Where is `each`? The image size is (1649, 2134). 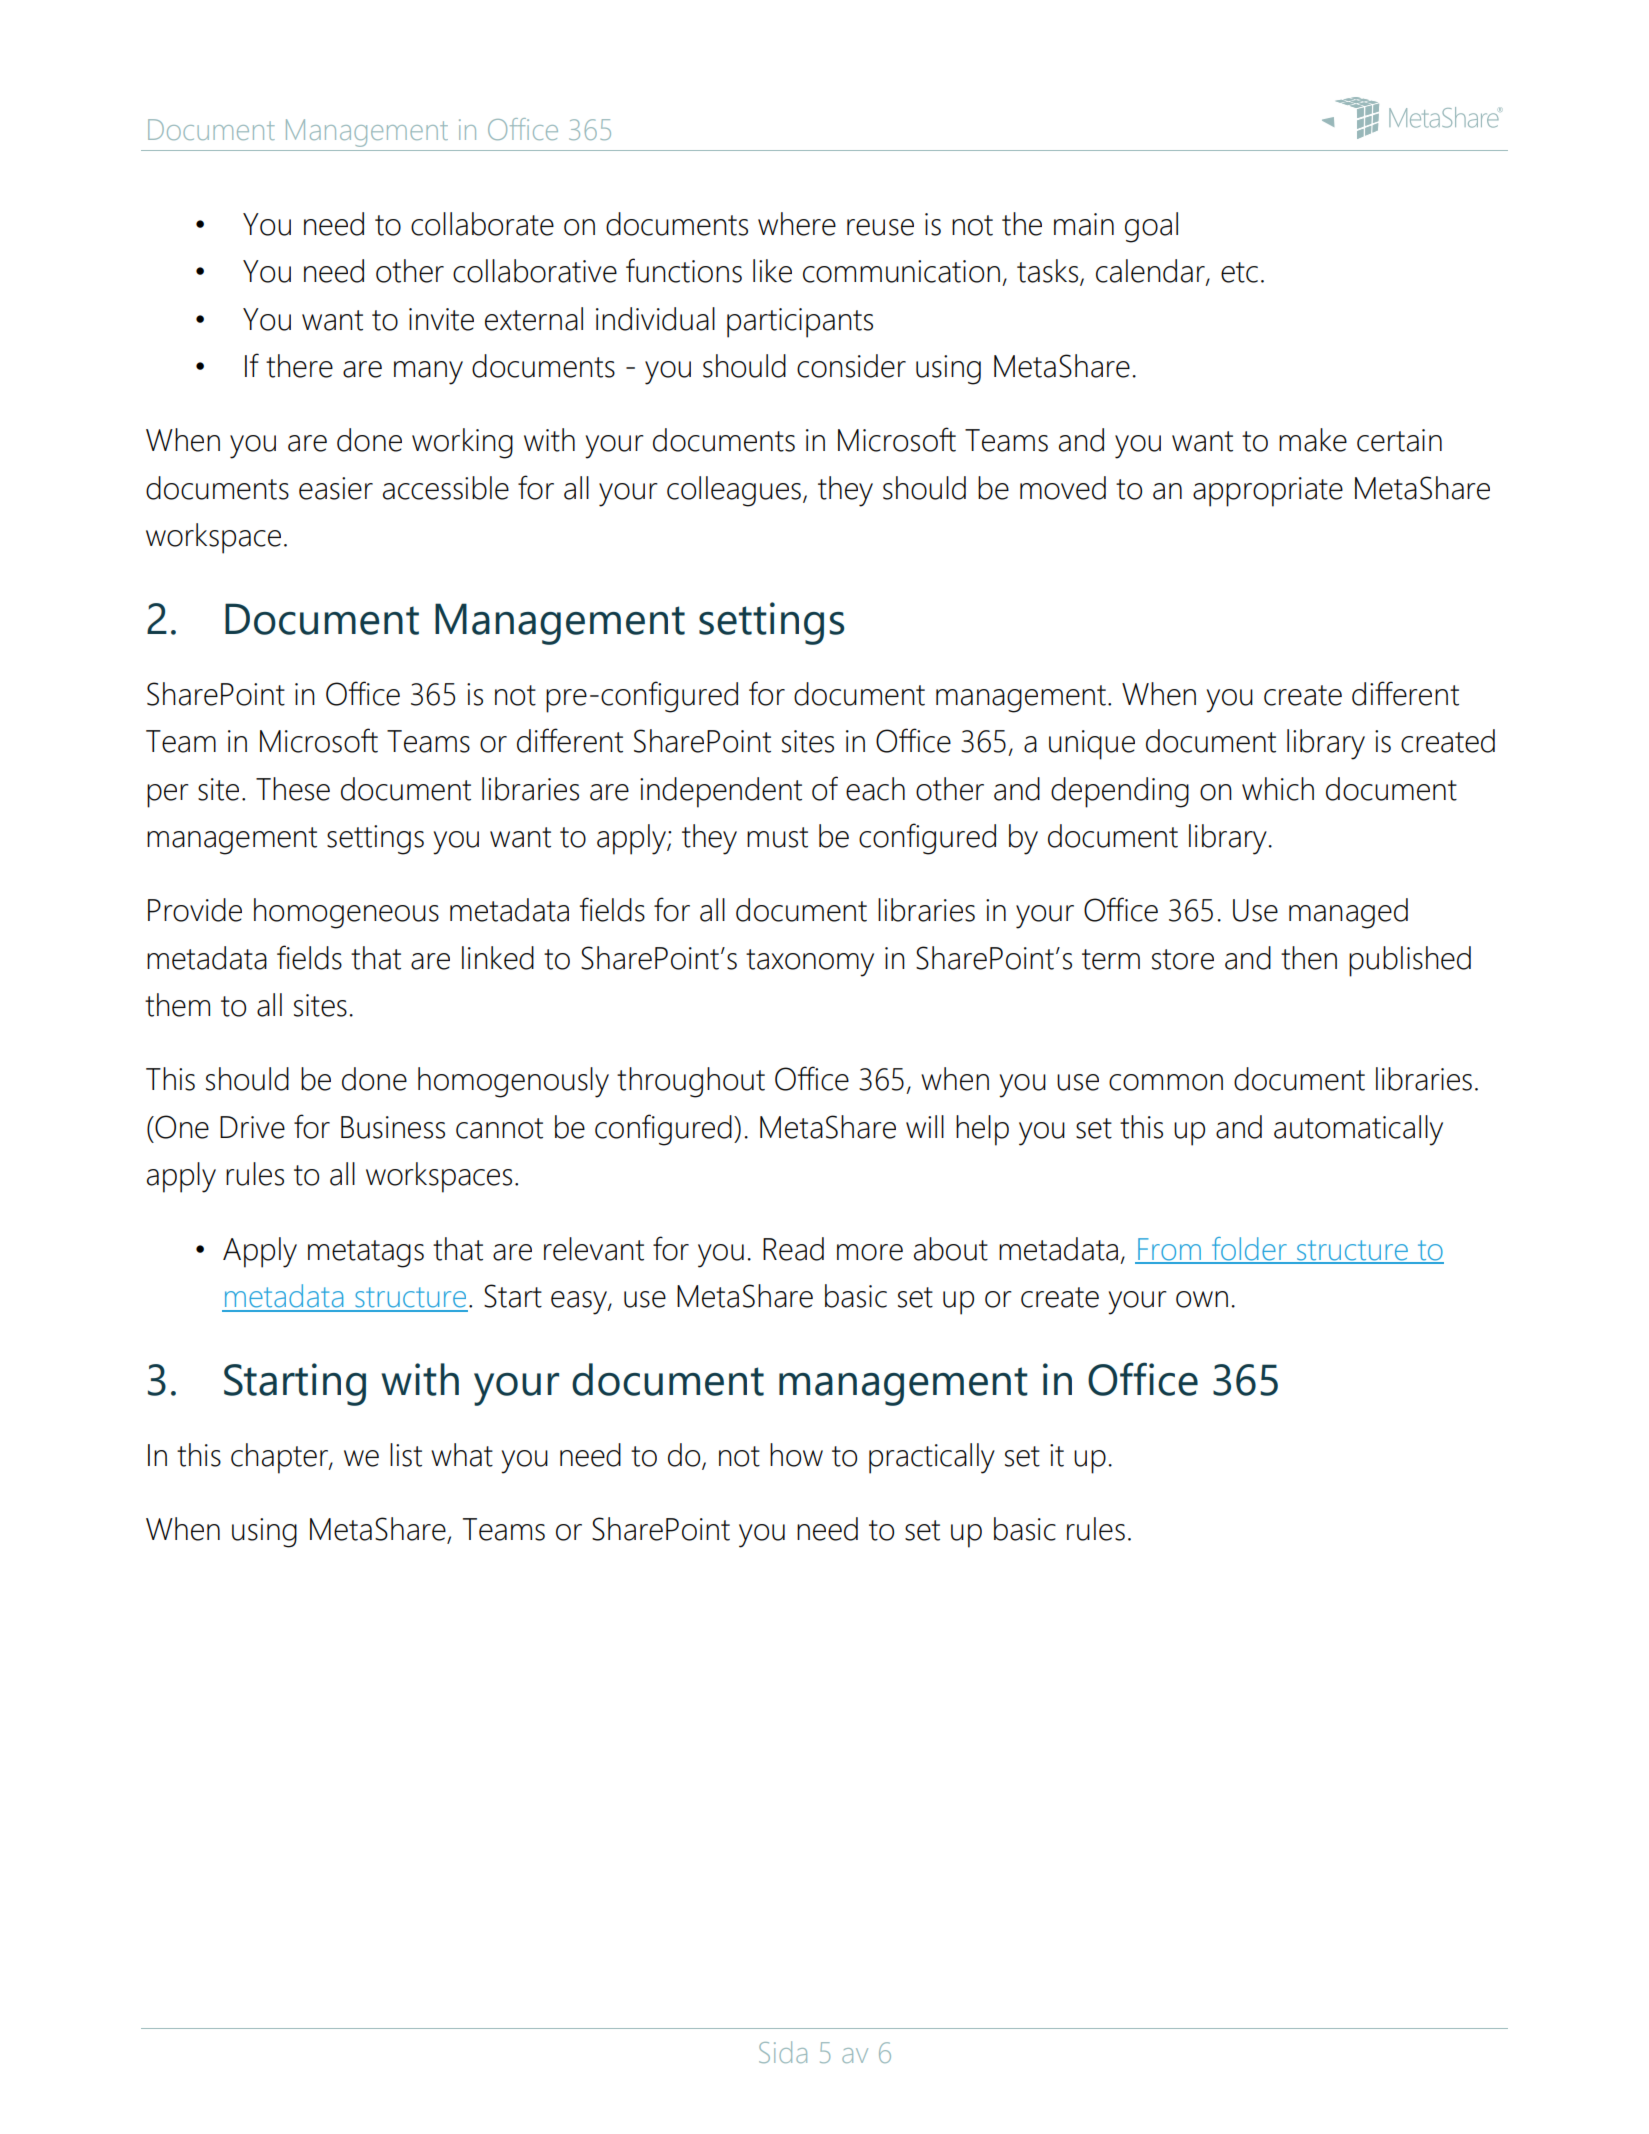
each is located at coordinates (875, 789).
